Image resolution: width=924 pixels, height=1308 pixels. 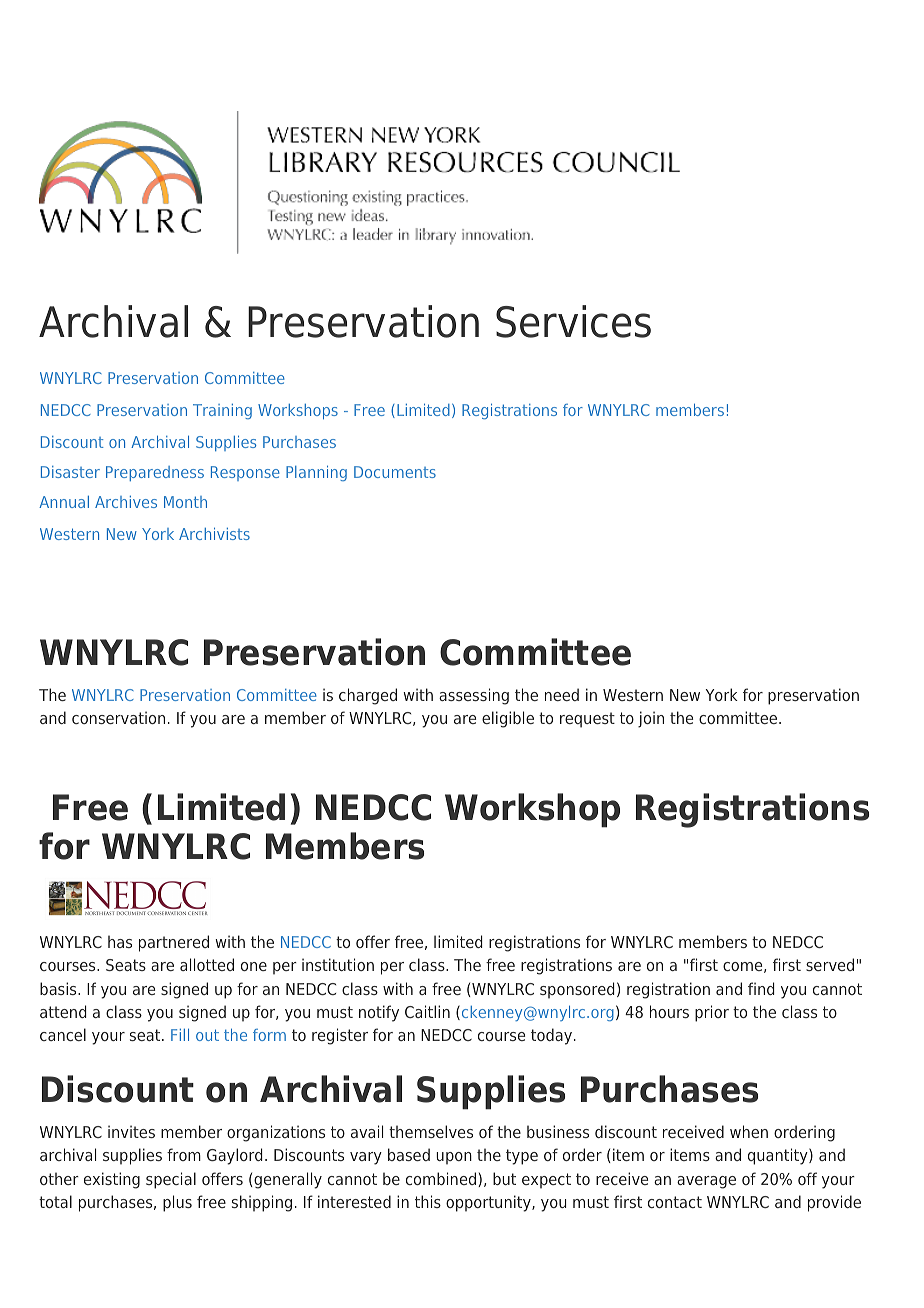 What do you see at coordinates (474, 696) in the screenshot?
I see `assessing` at bounding box center [474, 696].
